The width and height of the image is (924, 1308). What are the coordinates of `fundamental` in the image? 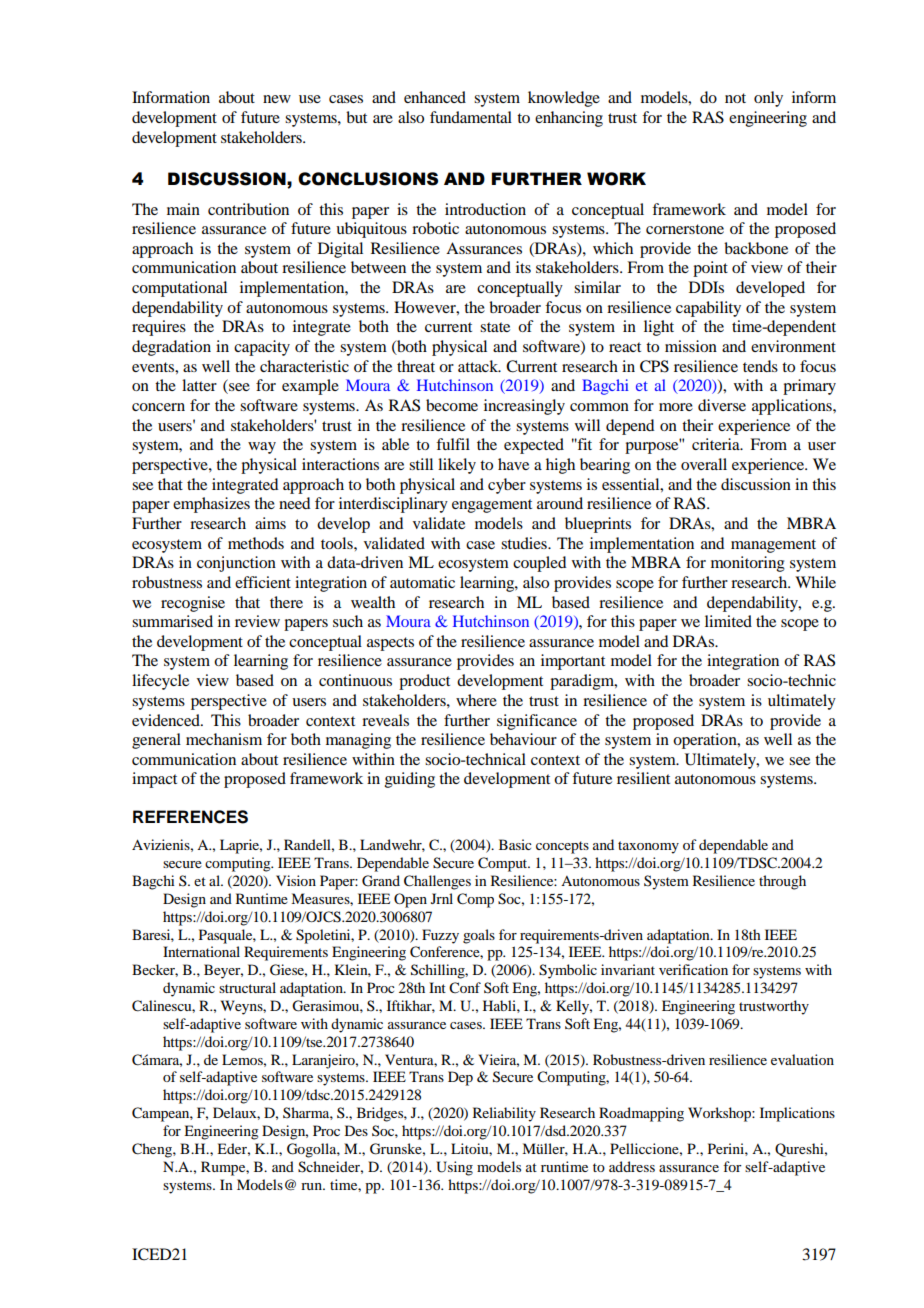 It's located at (471, 117).
